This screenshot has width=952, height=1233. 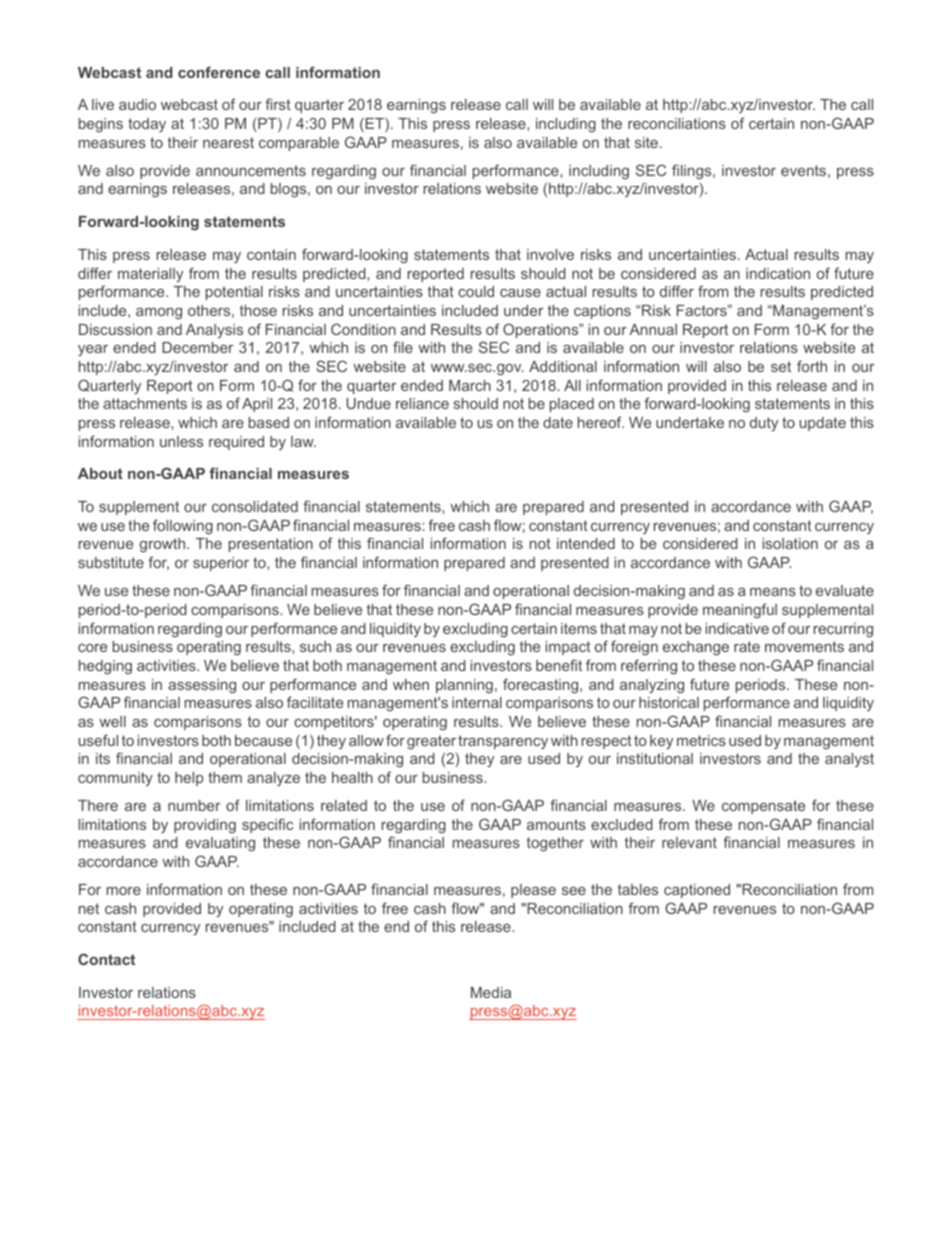 What do you see at coordinates (778, 273) in the screenshot?
I see `indication` at bounding box center [778, 273].
